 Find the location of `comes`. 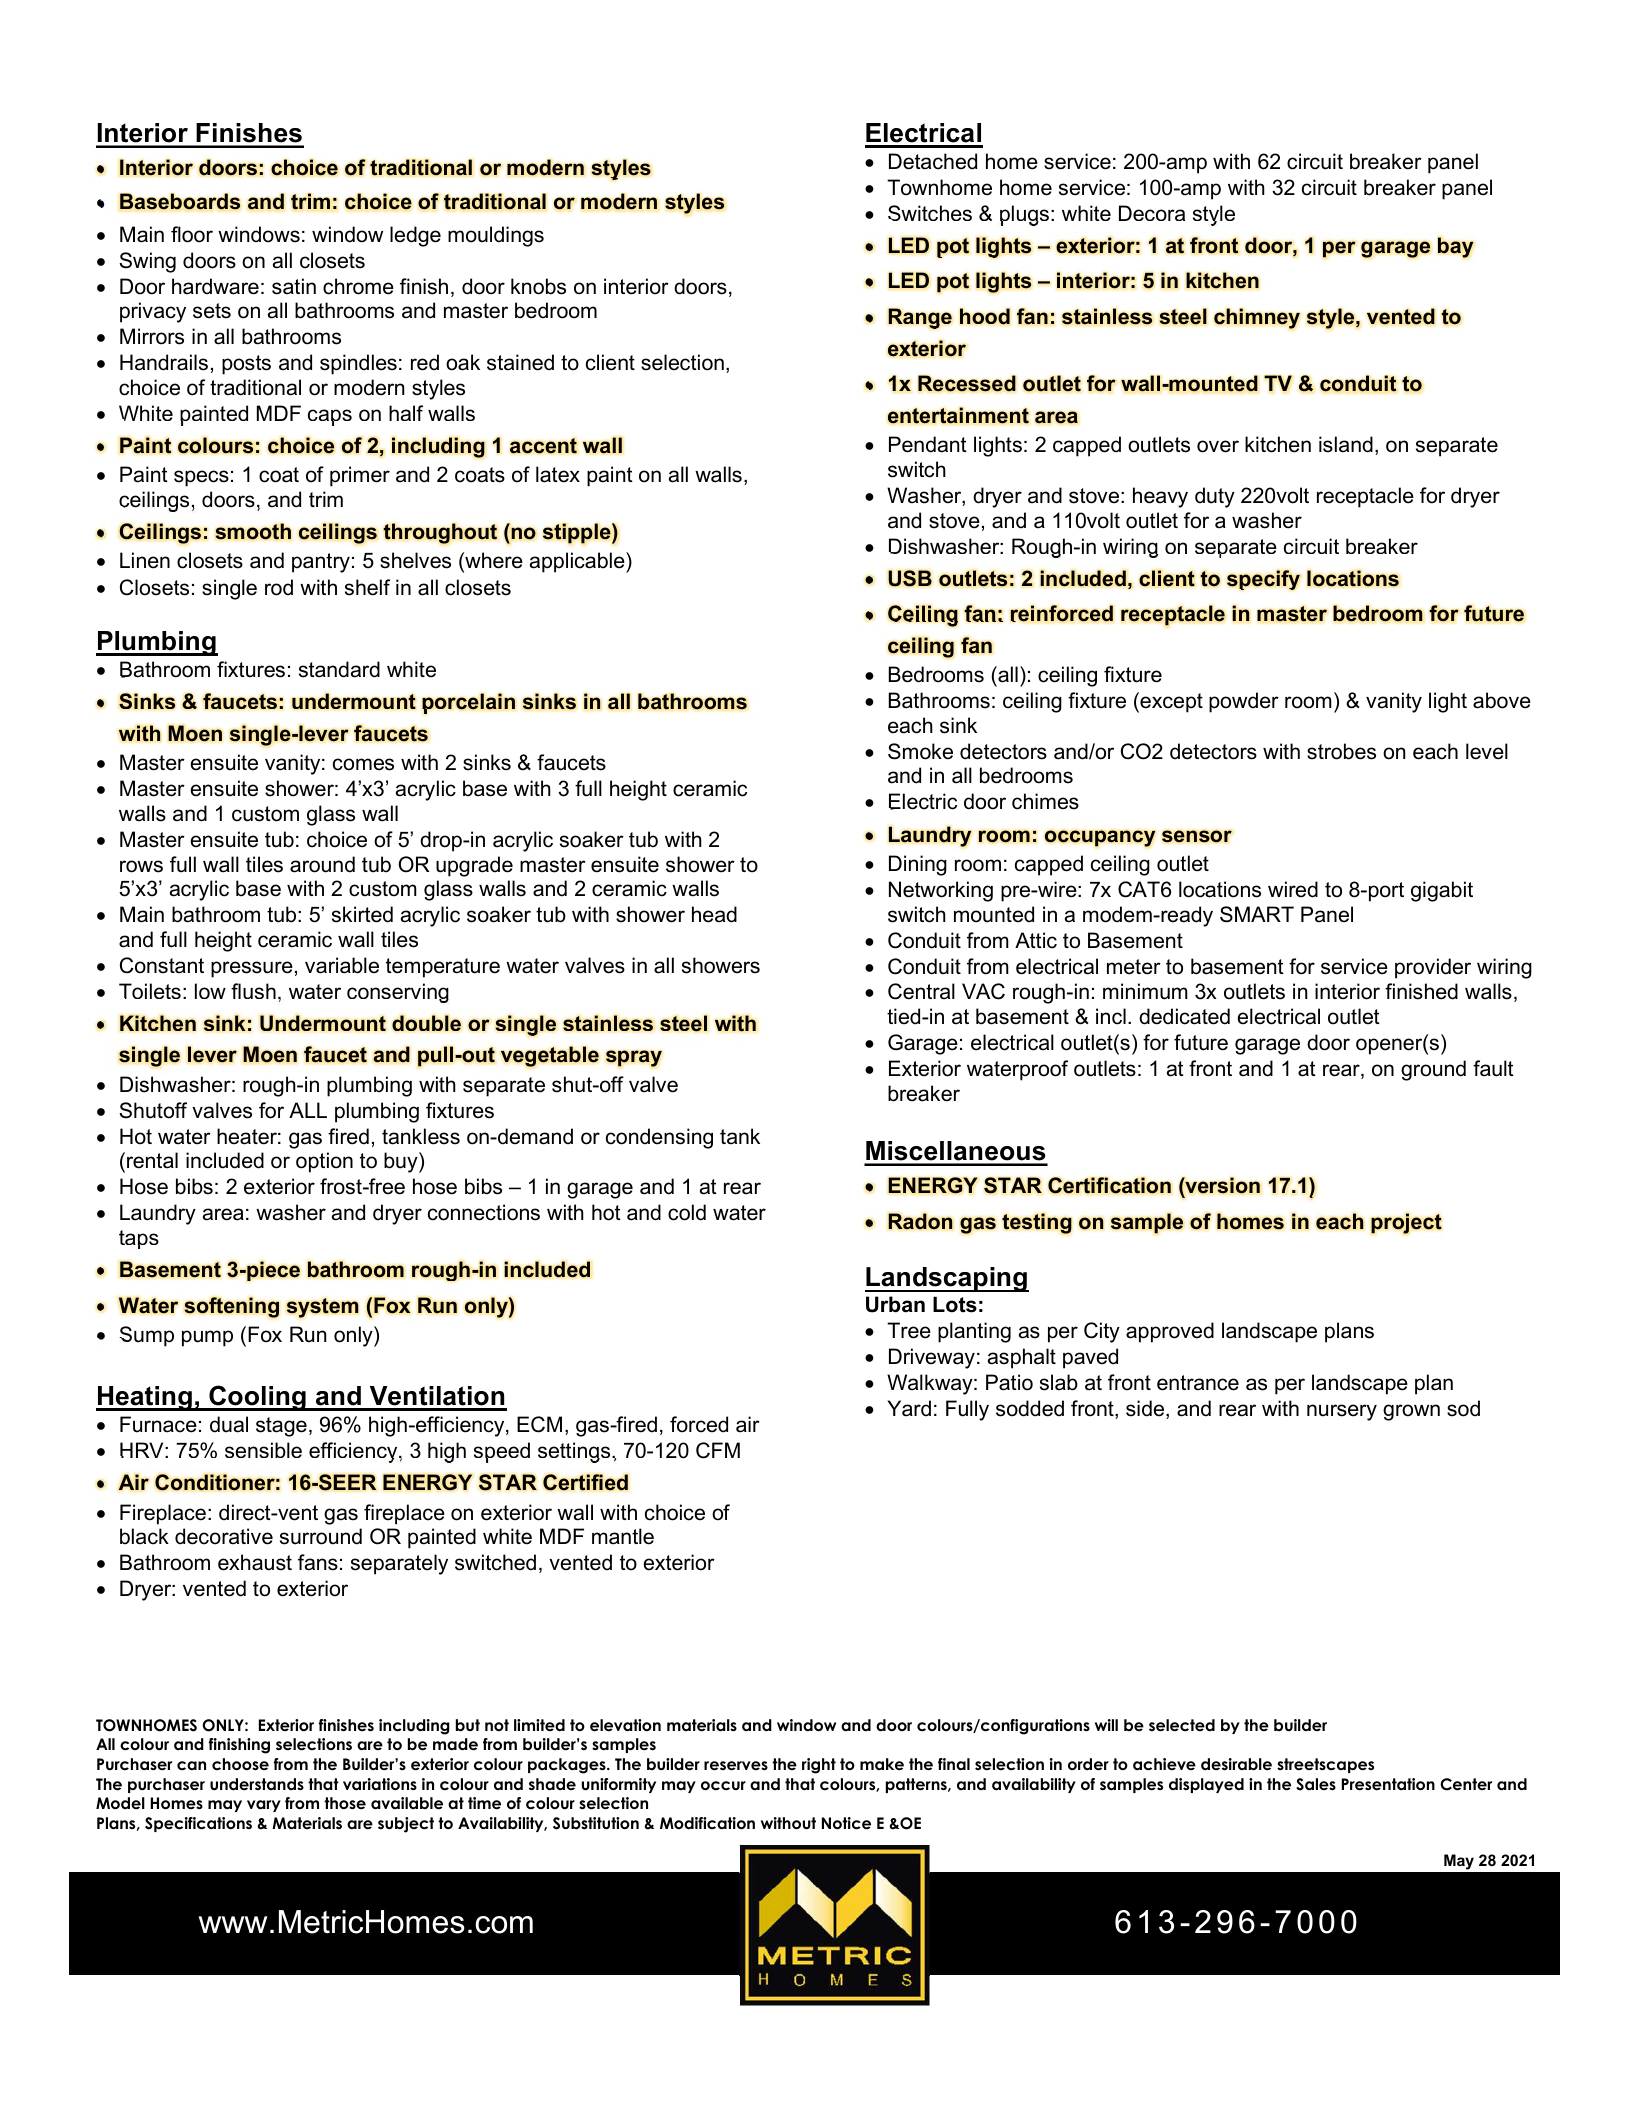

comes is located at coordinates (363, 764).
